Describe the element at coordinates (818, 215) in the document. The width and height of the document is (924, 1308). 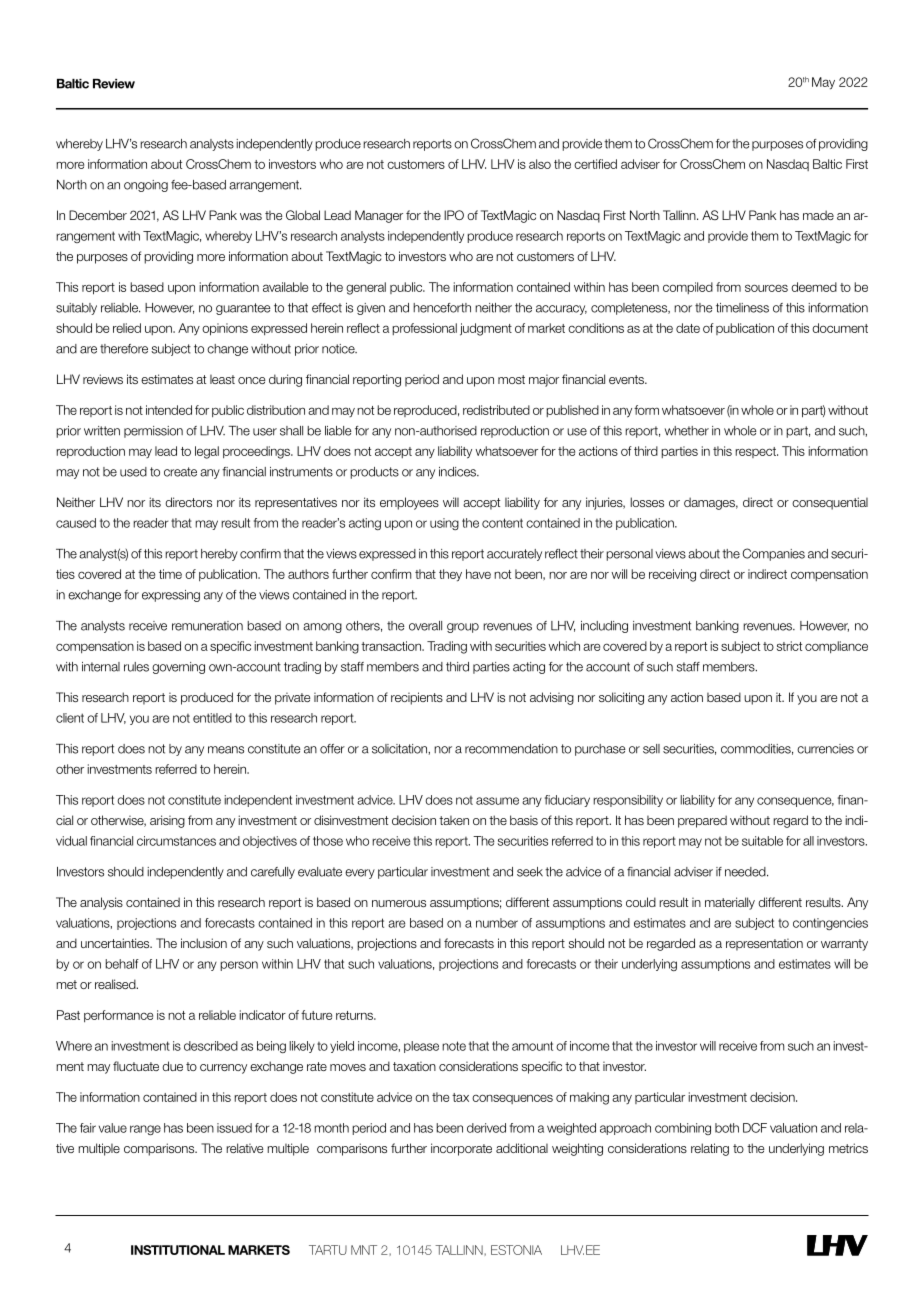
I see `made` at that location.
